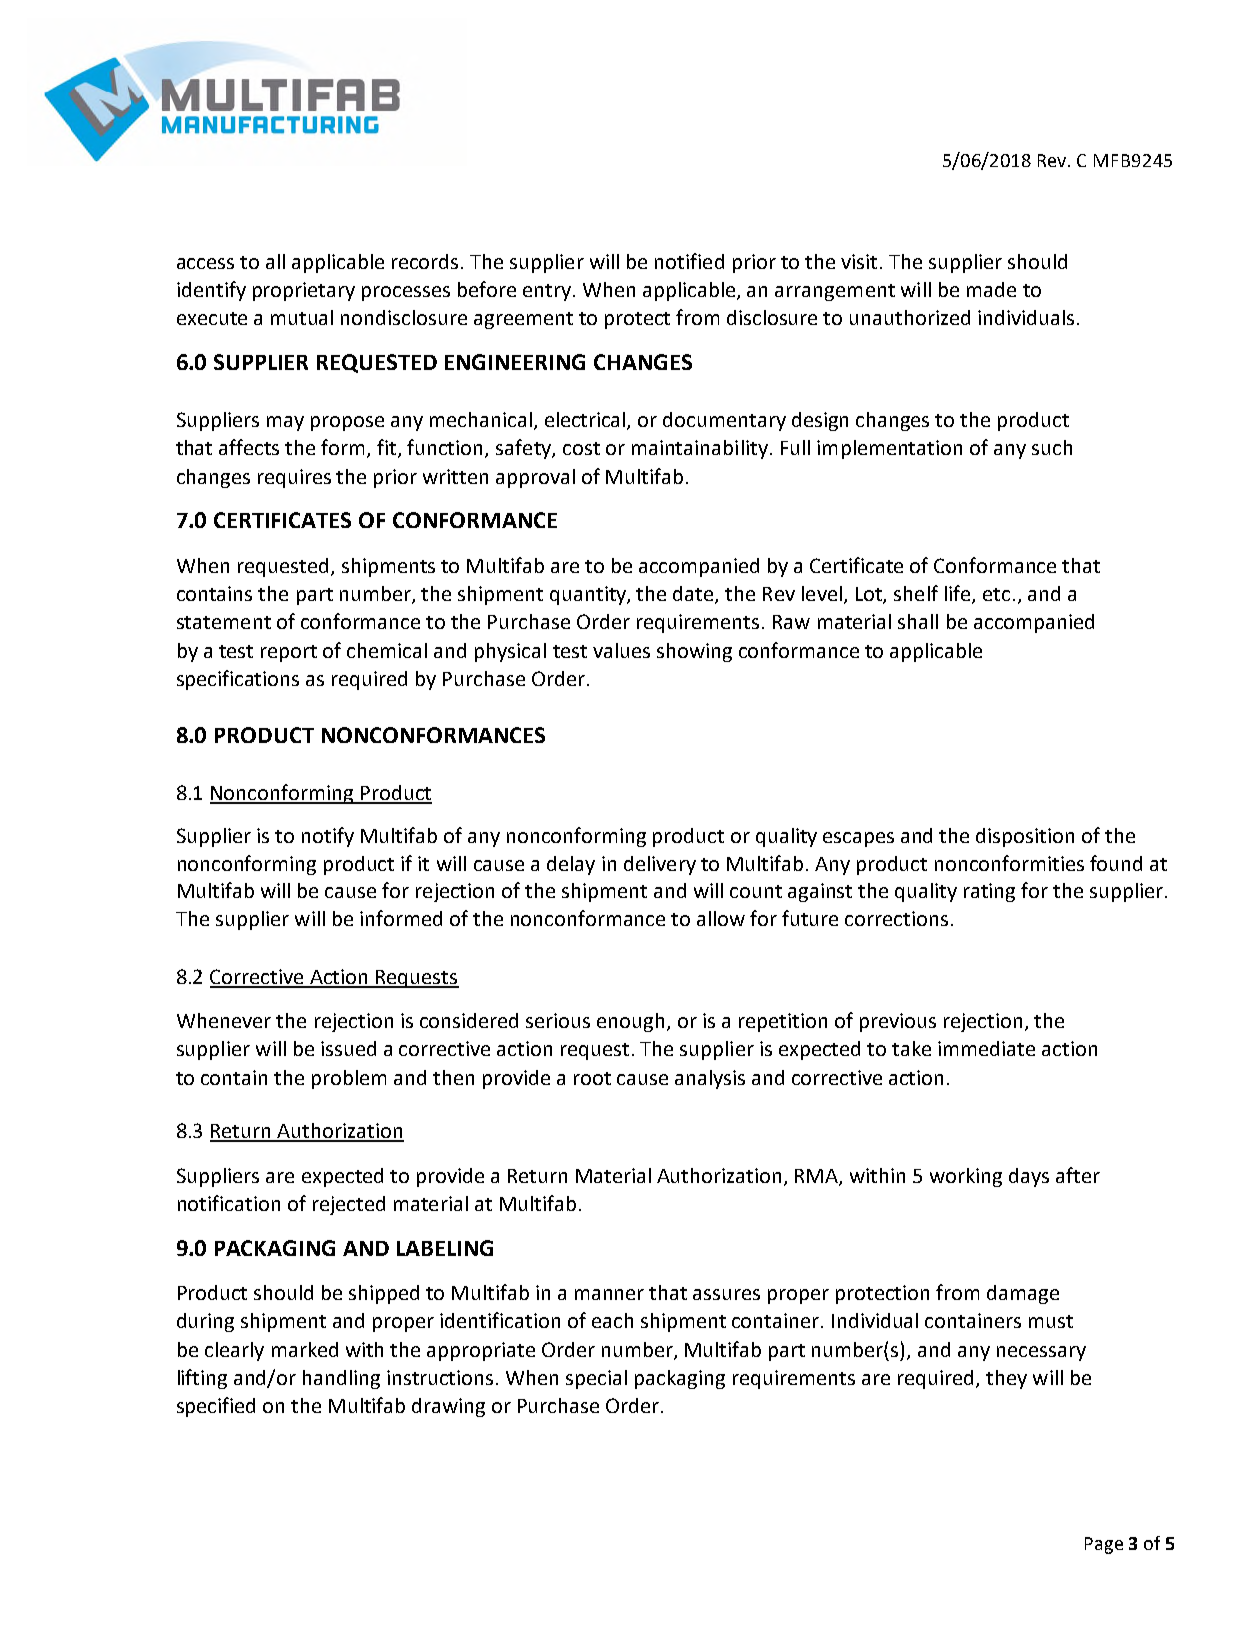 This image has height=1629, width=1259. What do you see at coordinates (289, 653) in the image?
I see `report` at bounding box center [289, 653].
